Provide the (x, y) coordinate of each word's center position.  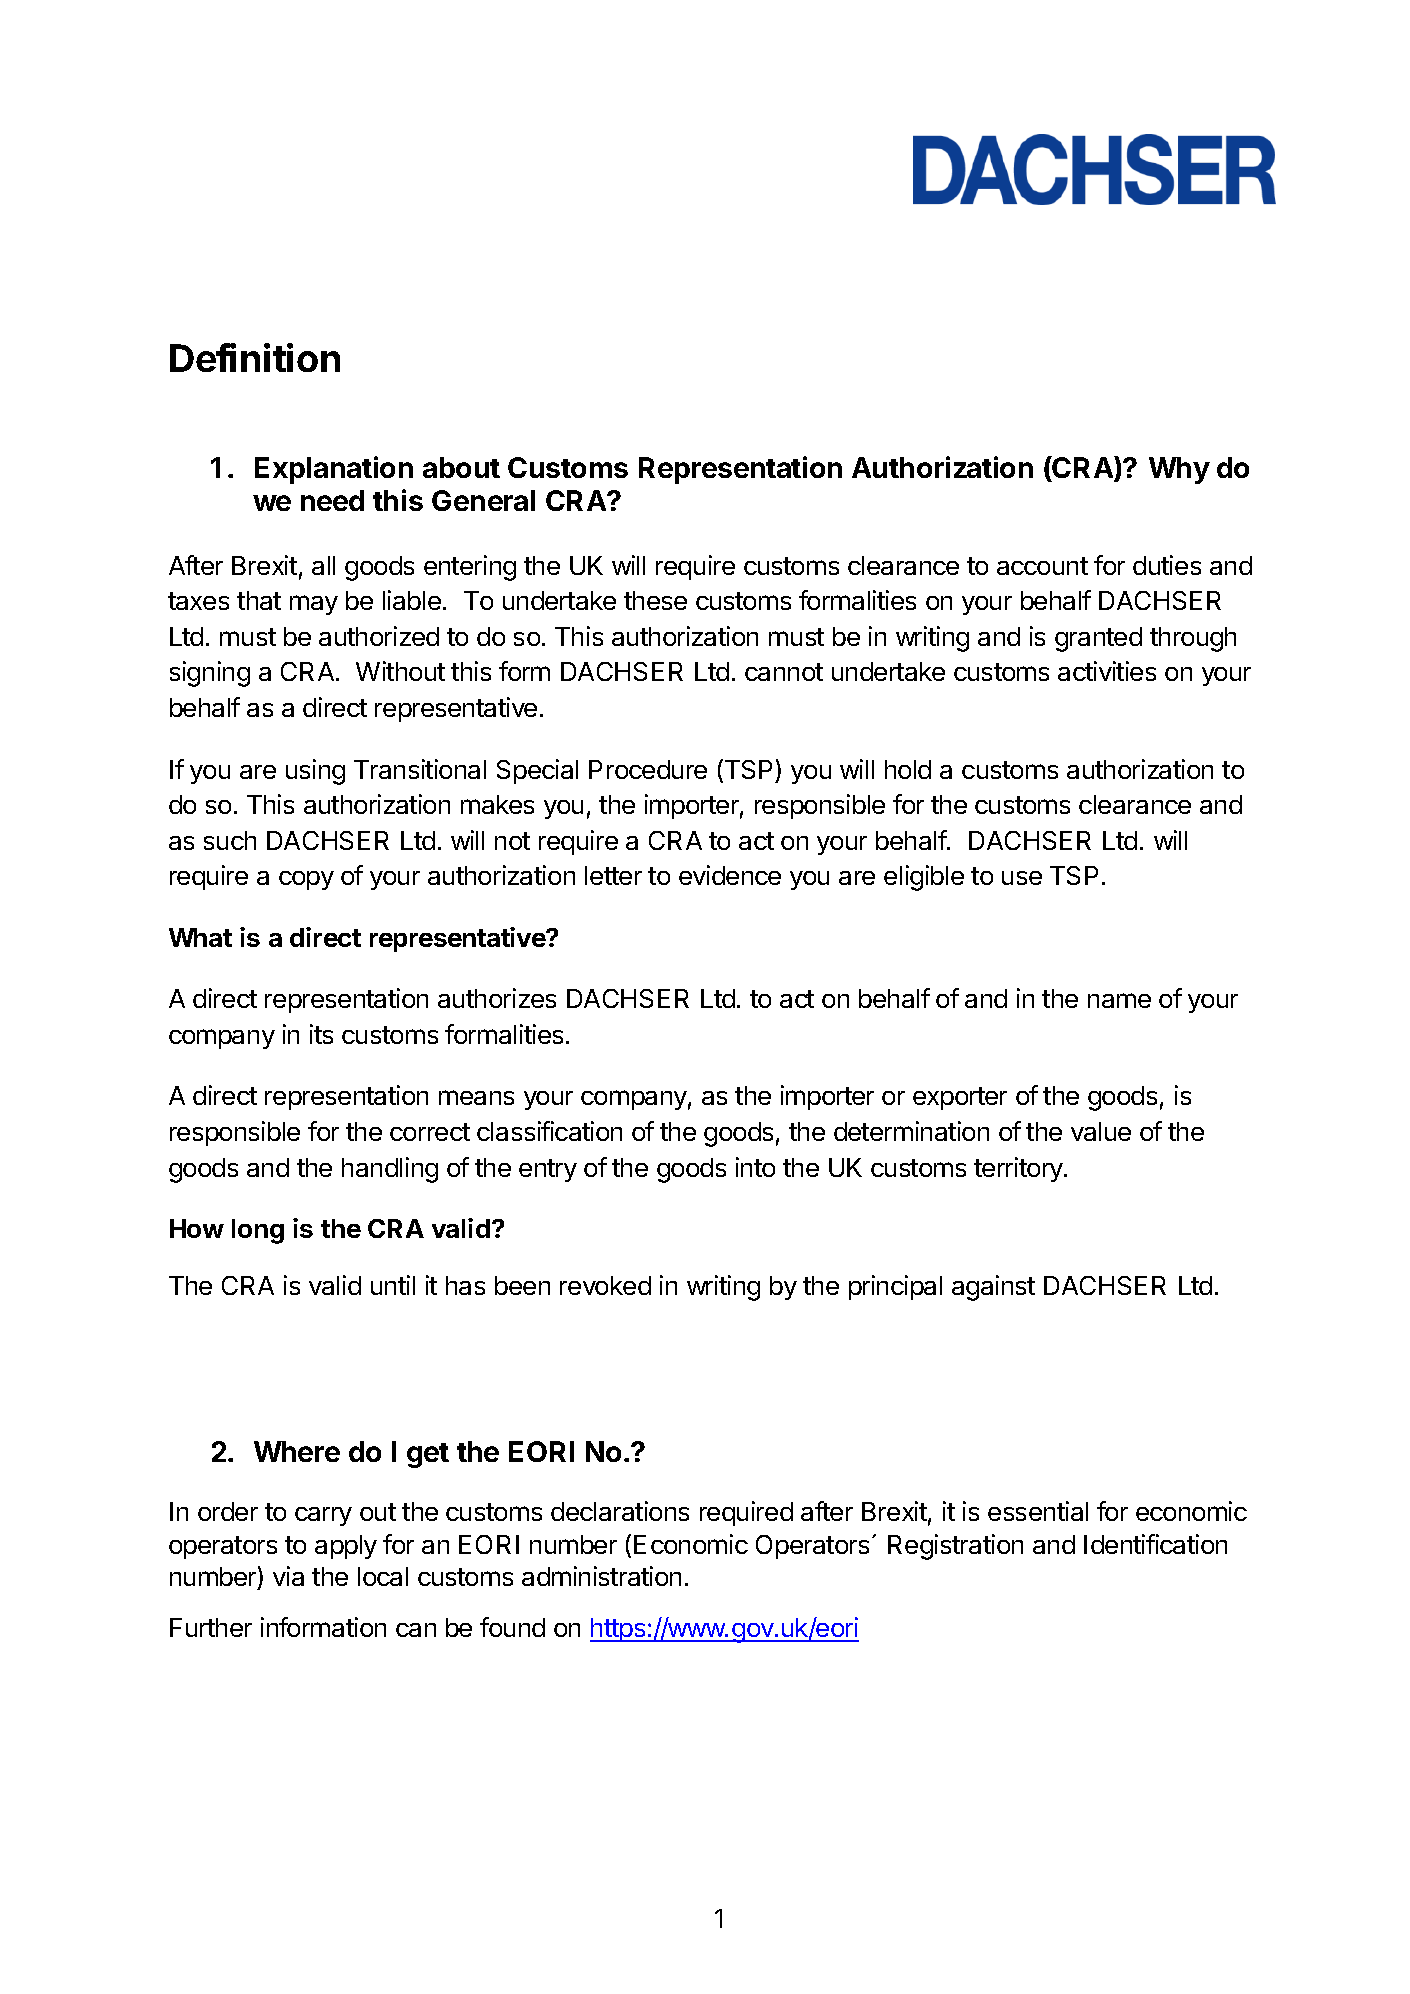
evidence (730, 875)
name (1119, 1000)
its (321, 1034)
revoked (605, 1285)
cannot (784, 672)
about (461, 467)
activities (1107, 671)
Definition (255, 357)
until (393, 1285)
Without (400, 671)
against (993, 1288)
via (288, 1576)
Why (1179, 470)
